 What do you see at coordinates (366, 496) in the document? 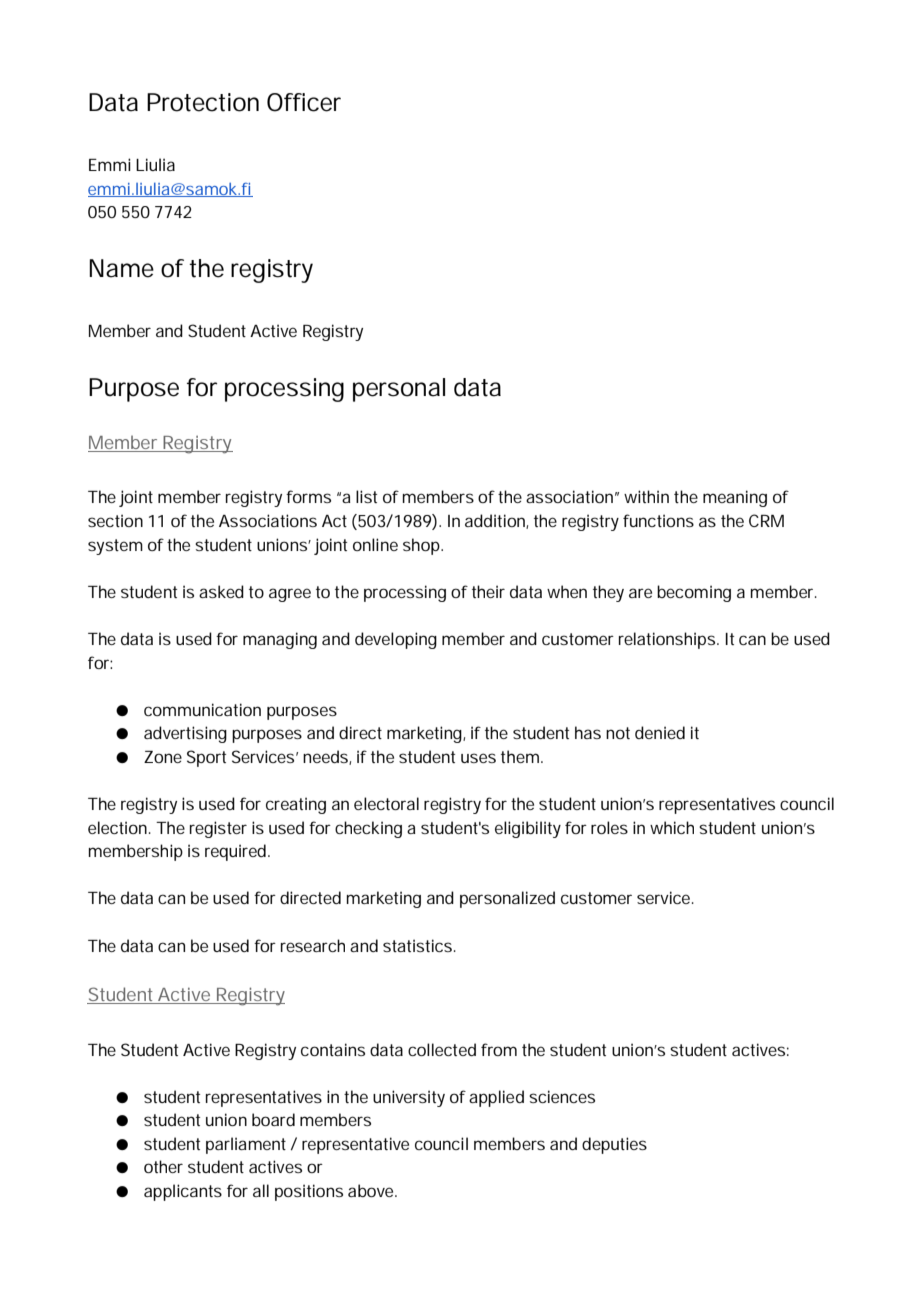
I see `list` at bounding box center [366, 496].
